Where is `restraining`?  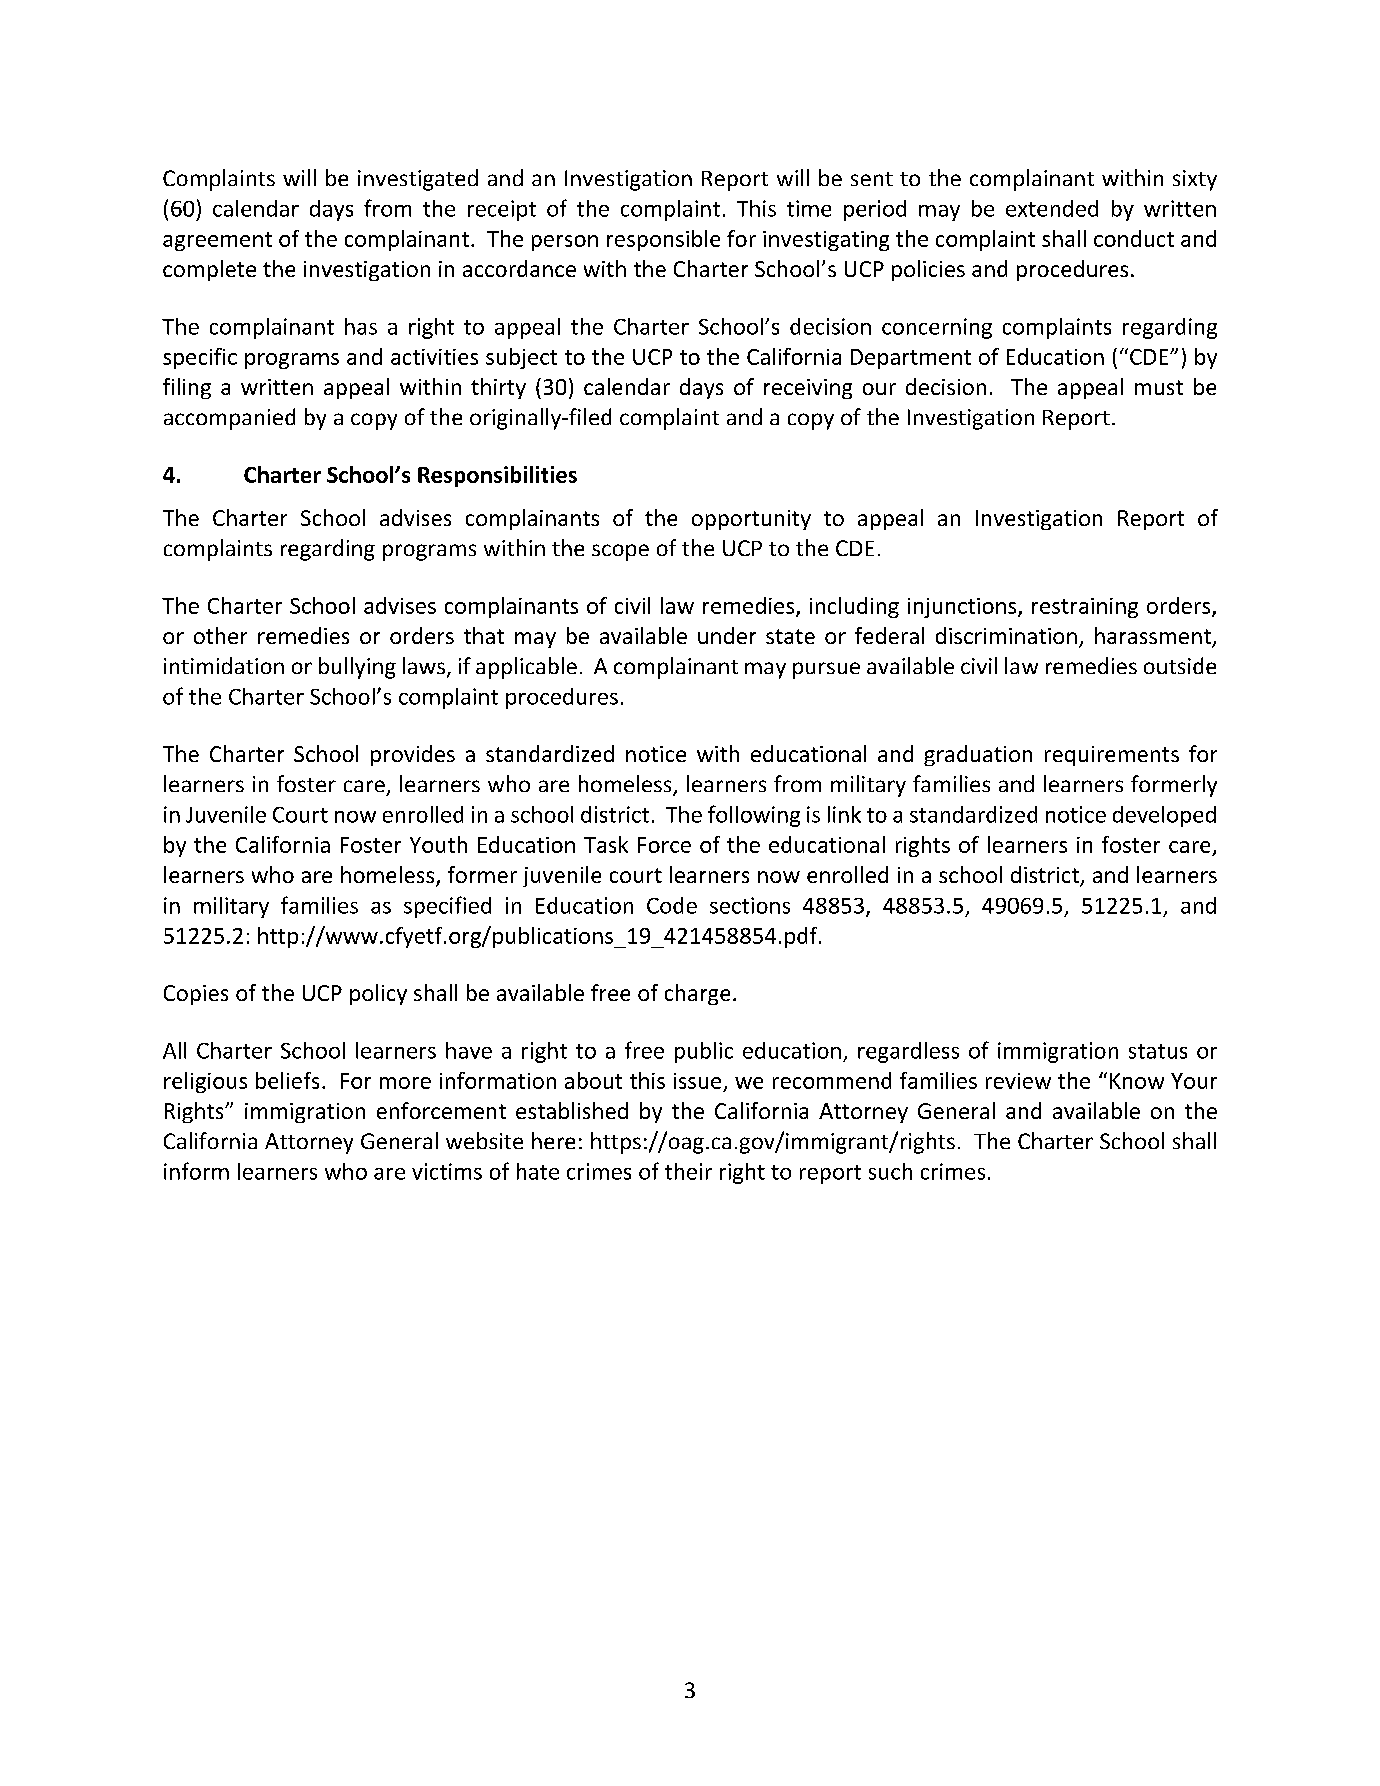
restraining is located at coordinates (1085, 608).
